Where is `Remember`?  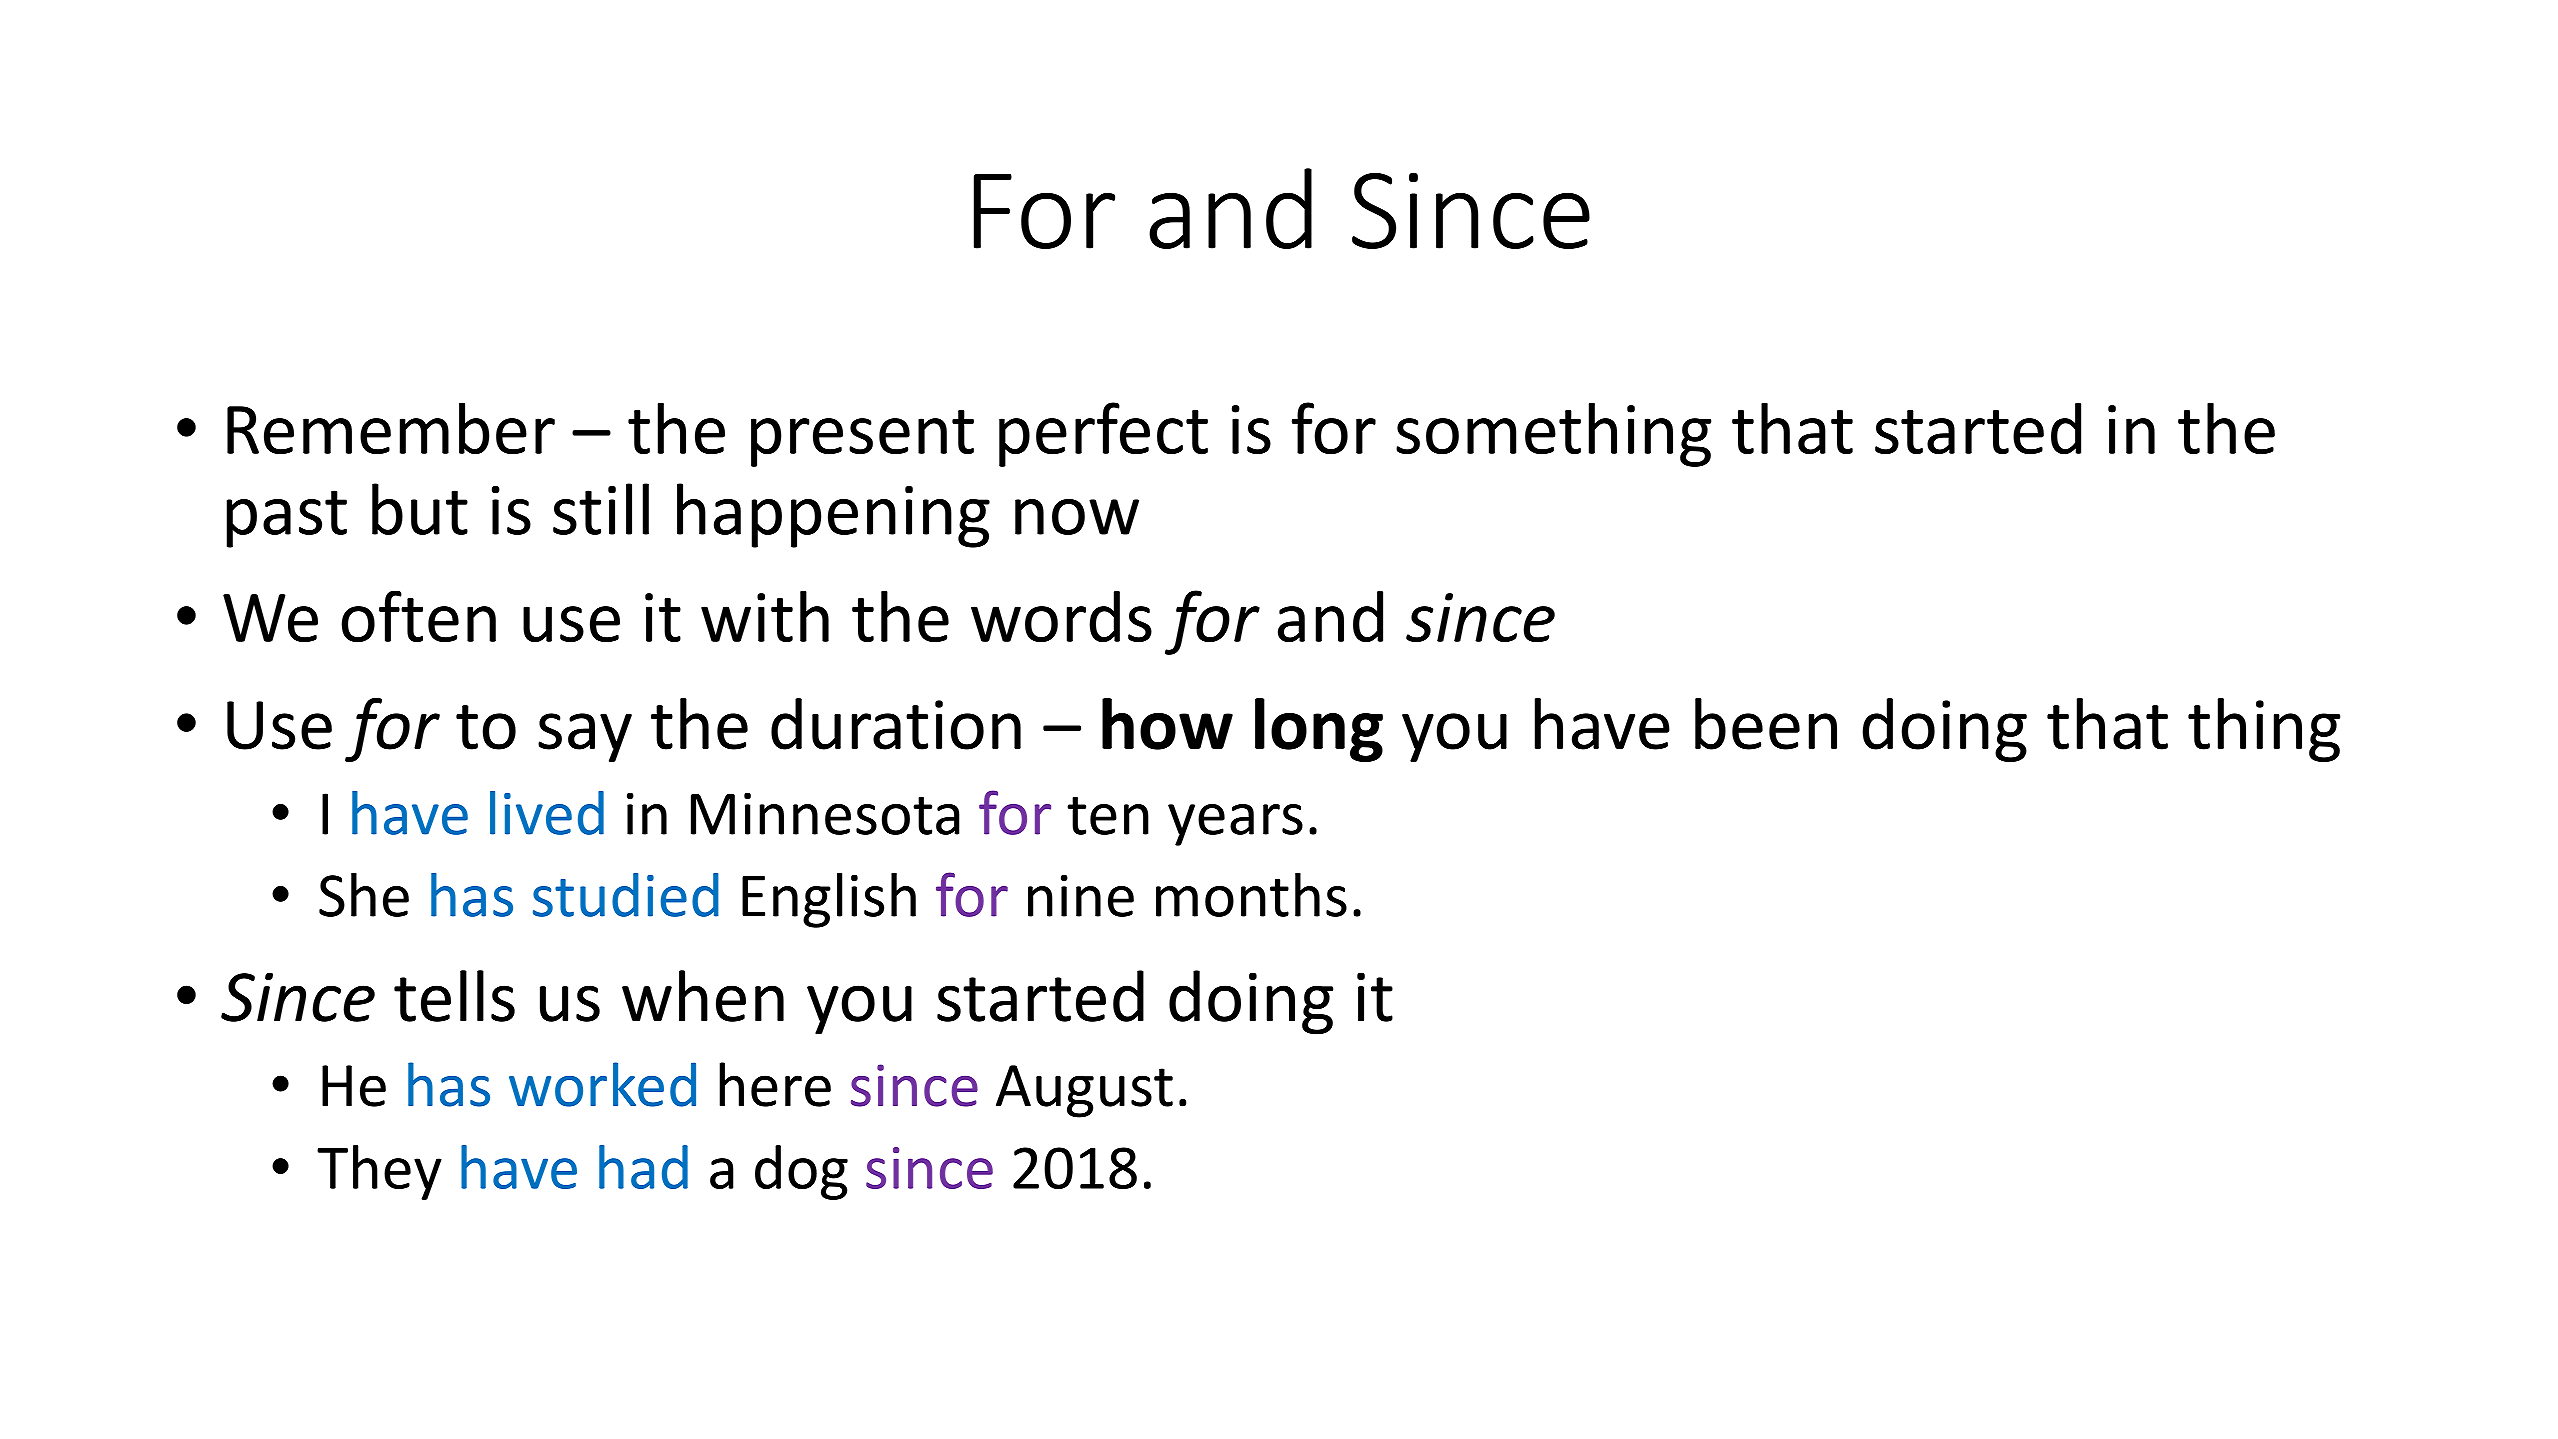
Remember is located at coordinates (391, 428).
